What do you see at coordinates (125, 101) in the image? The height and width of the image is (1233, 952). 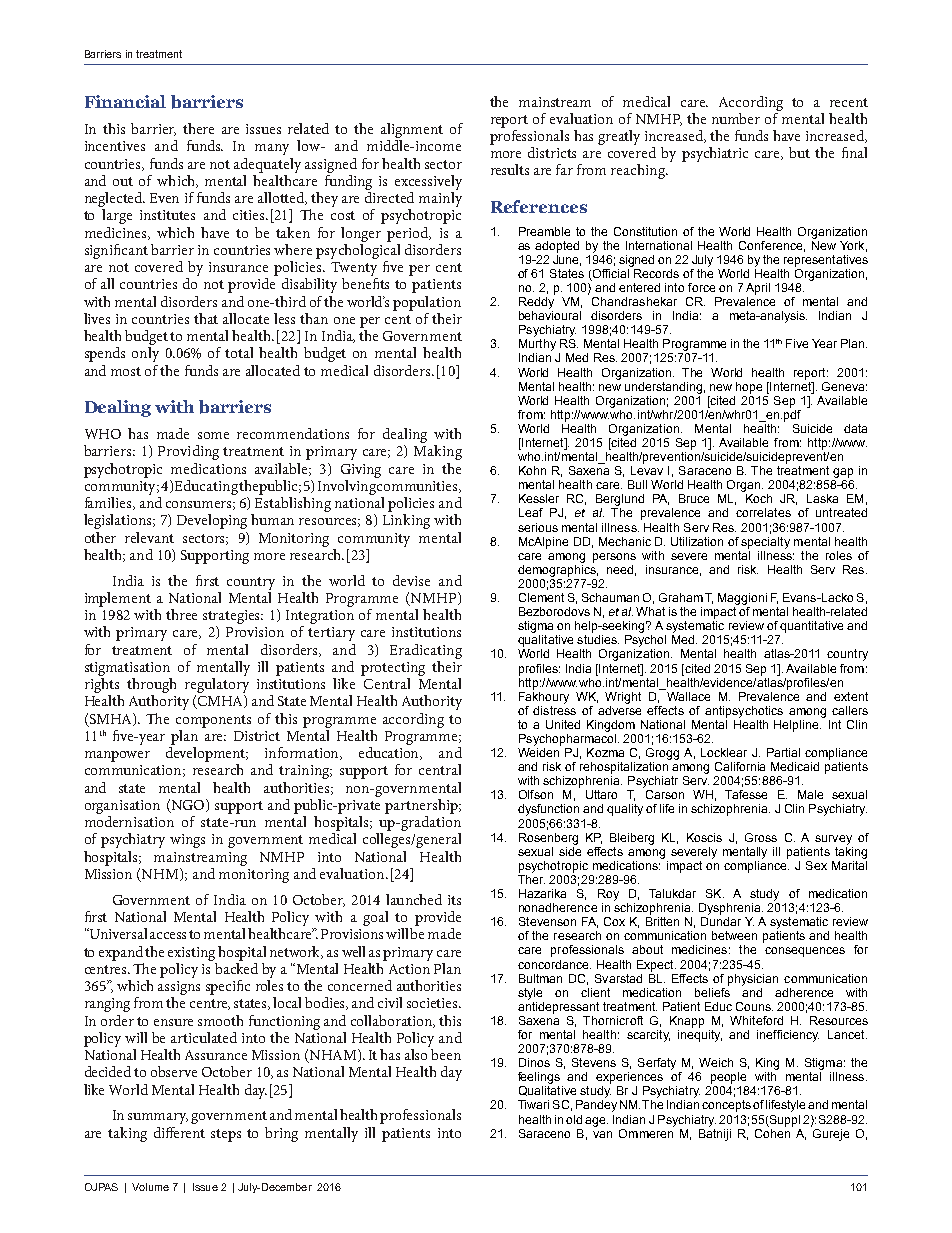 I see `Financial` at bounding box center [125, 101].
